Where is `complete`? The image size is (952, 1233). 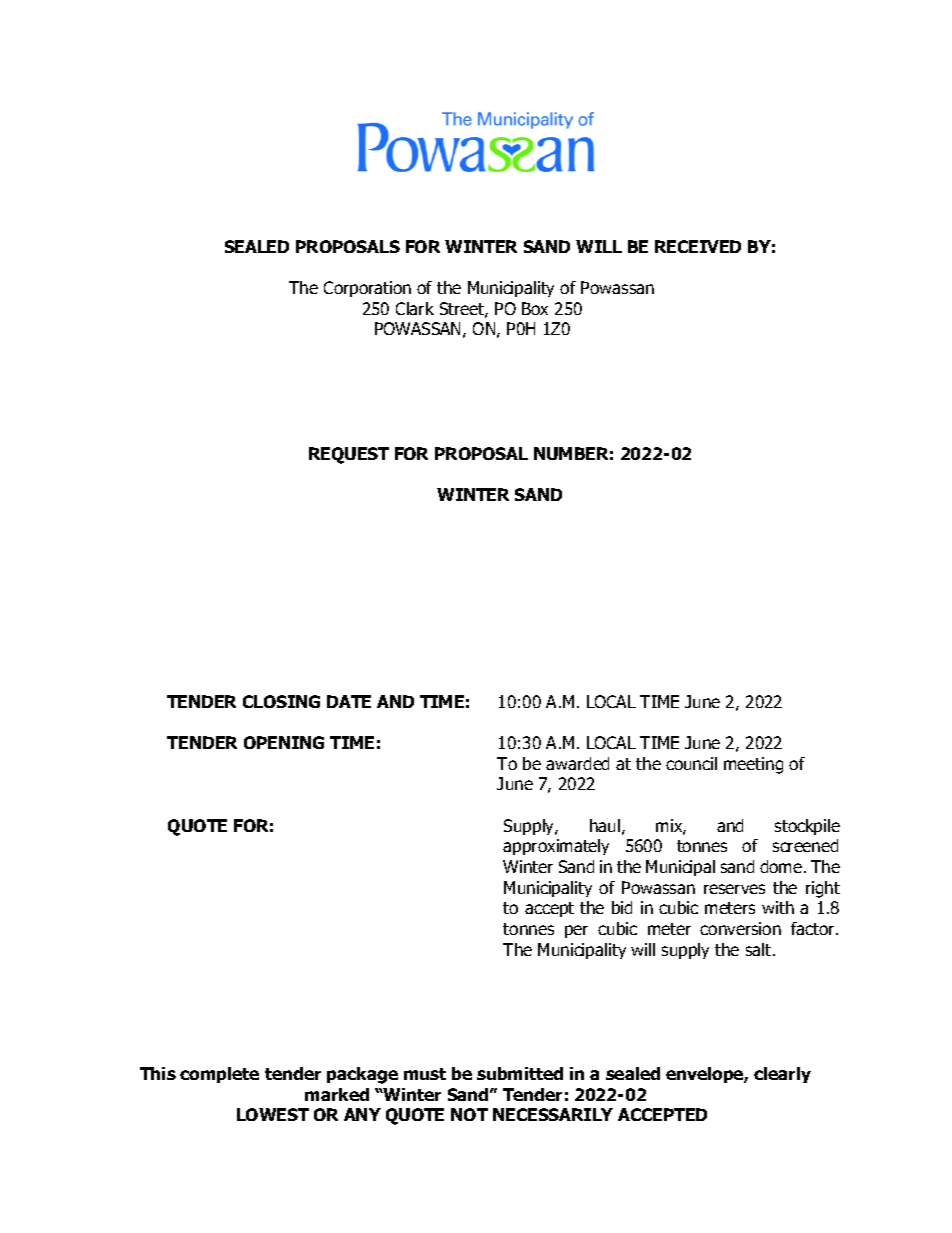
complete is located at coordinates (219, 1075).
